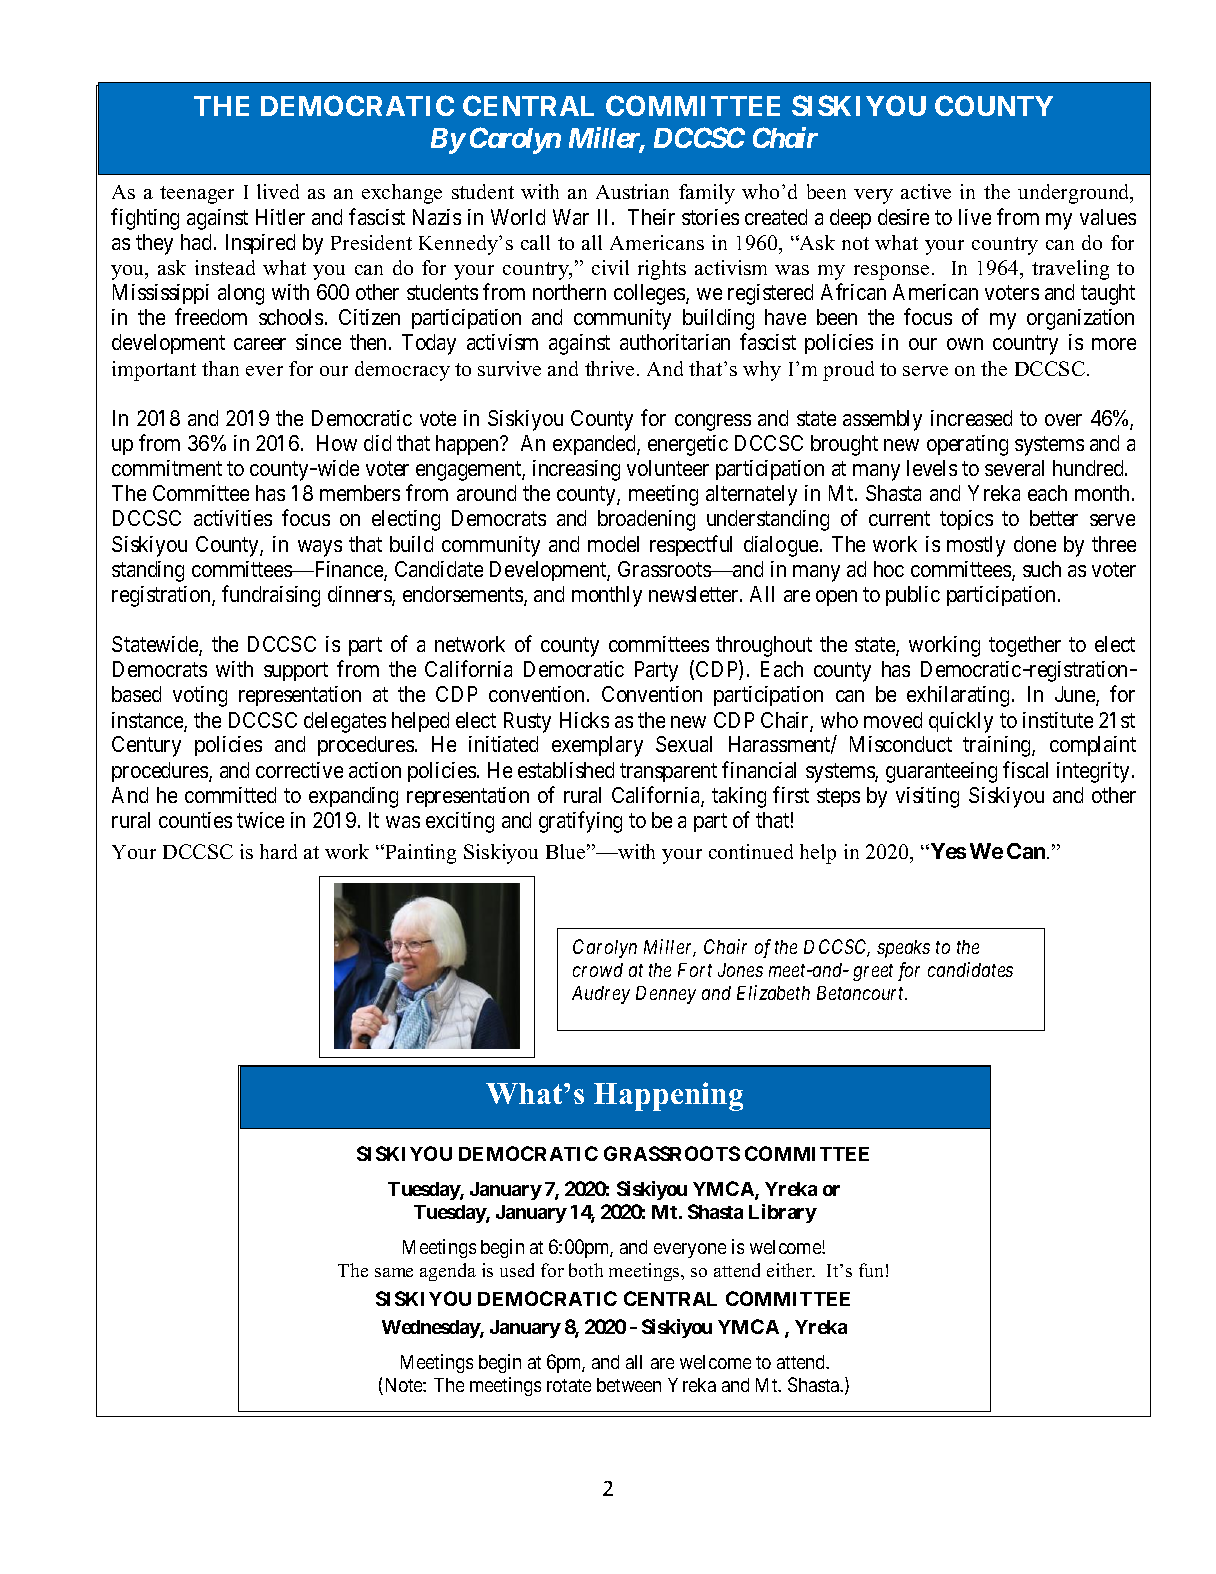  Describe the element at coordinates (651, 217) in the screenshot. I see `Their` at that location.
